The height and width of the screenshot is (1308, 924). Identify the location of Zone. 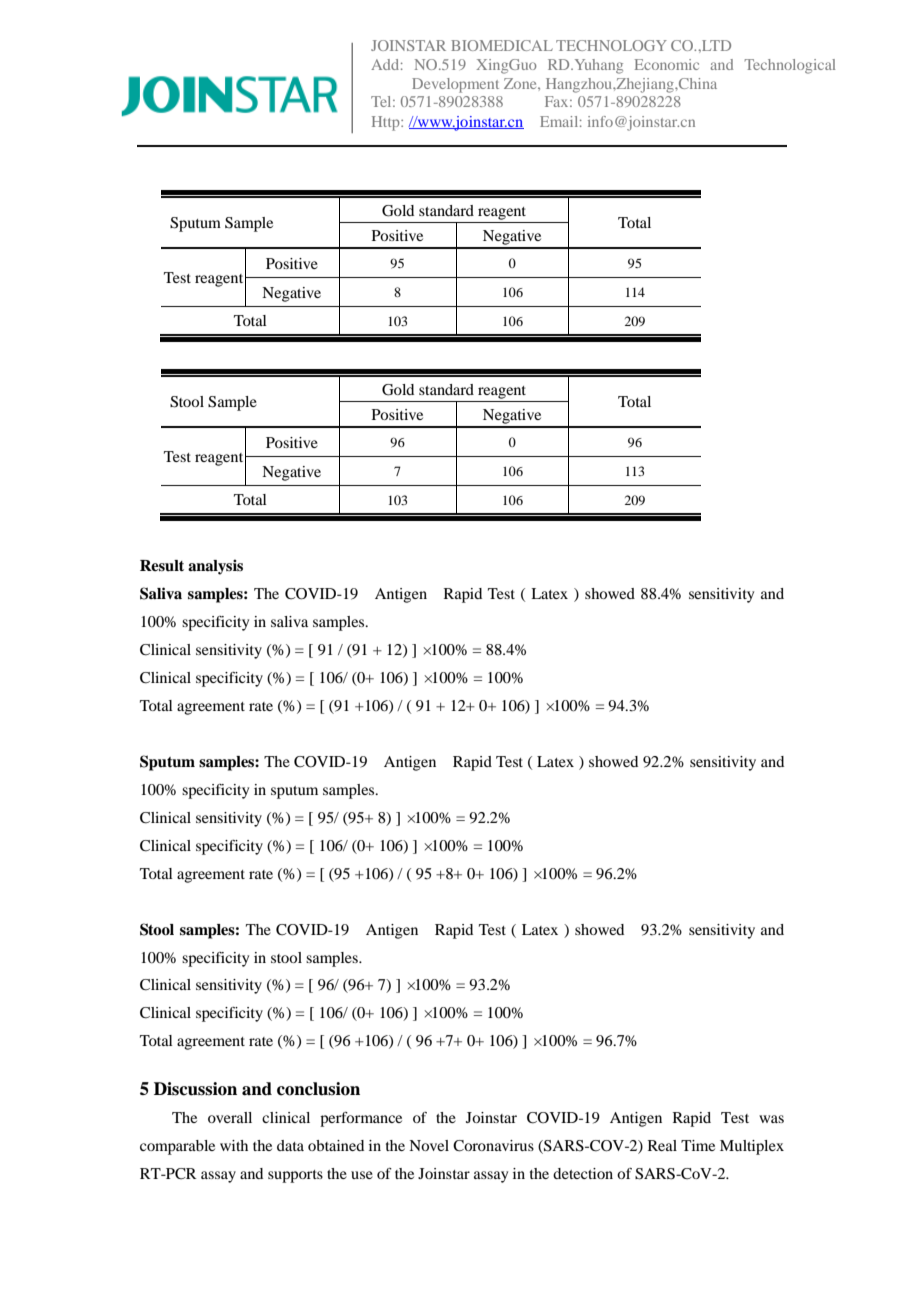
(521, 83).
